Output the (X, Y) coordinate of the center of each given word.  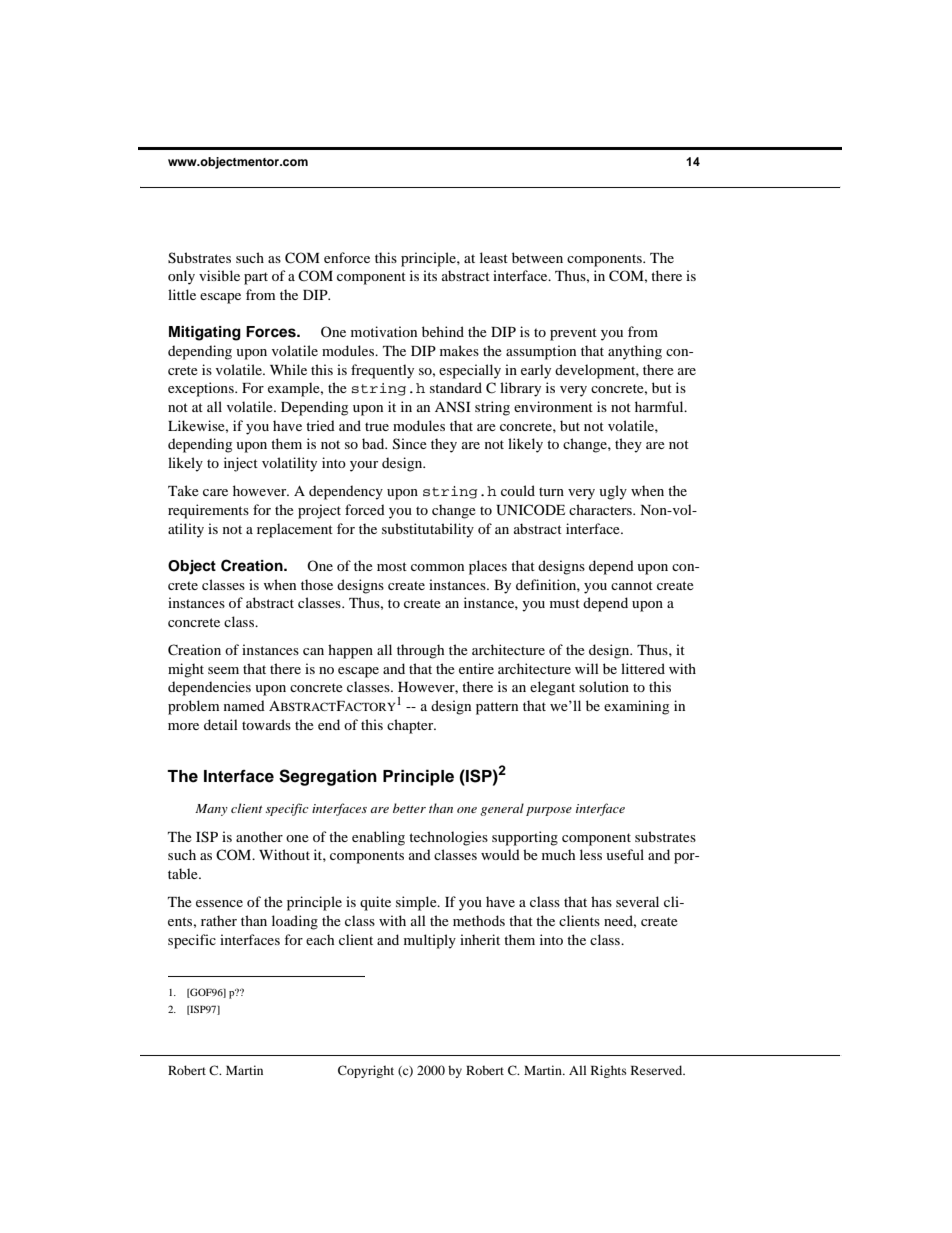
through (420, 651)
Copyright (366, 1071)
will (587, 668)
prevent (573, 334)
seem (223, 670)
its (430, 275)
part (256, 278)
